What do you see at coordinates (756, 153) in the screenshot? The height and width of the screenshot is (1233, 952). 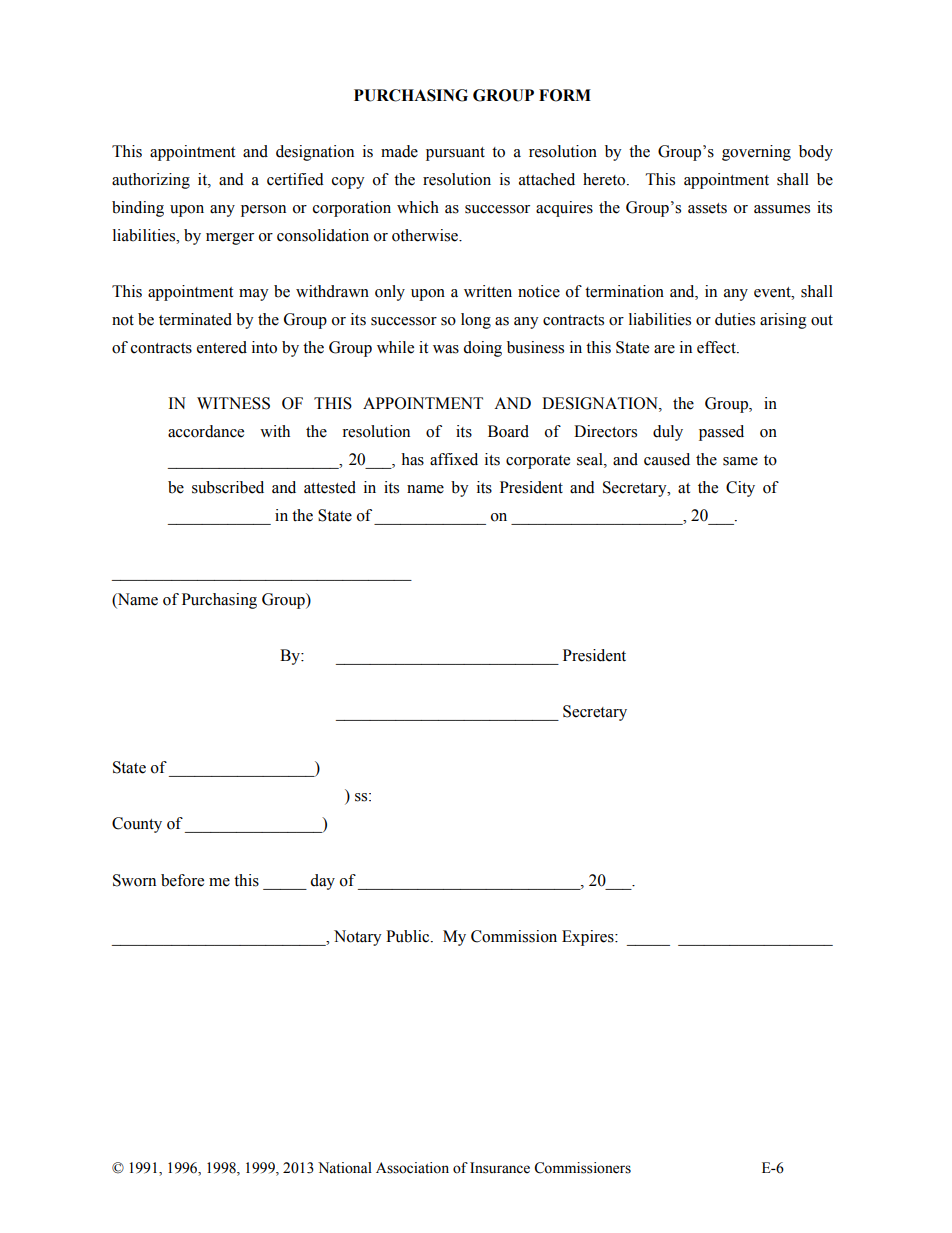 I see `governing` at bounding box center [756, 153].
